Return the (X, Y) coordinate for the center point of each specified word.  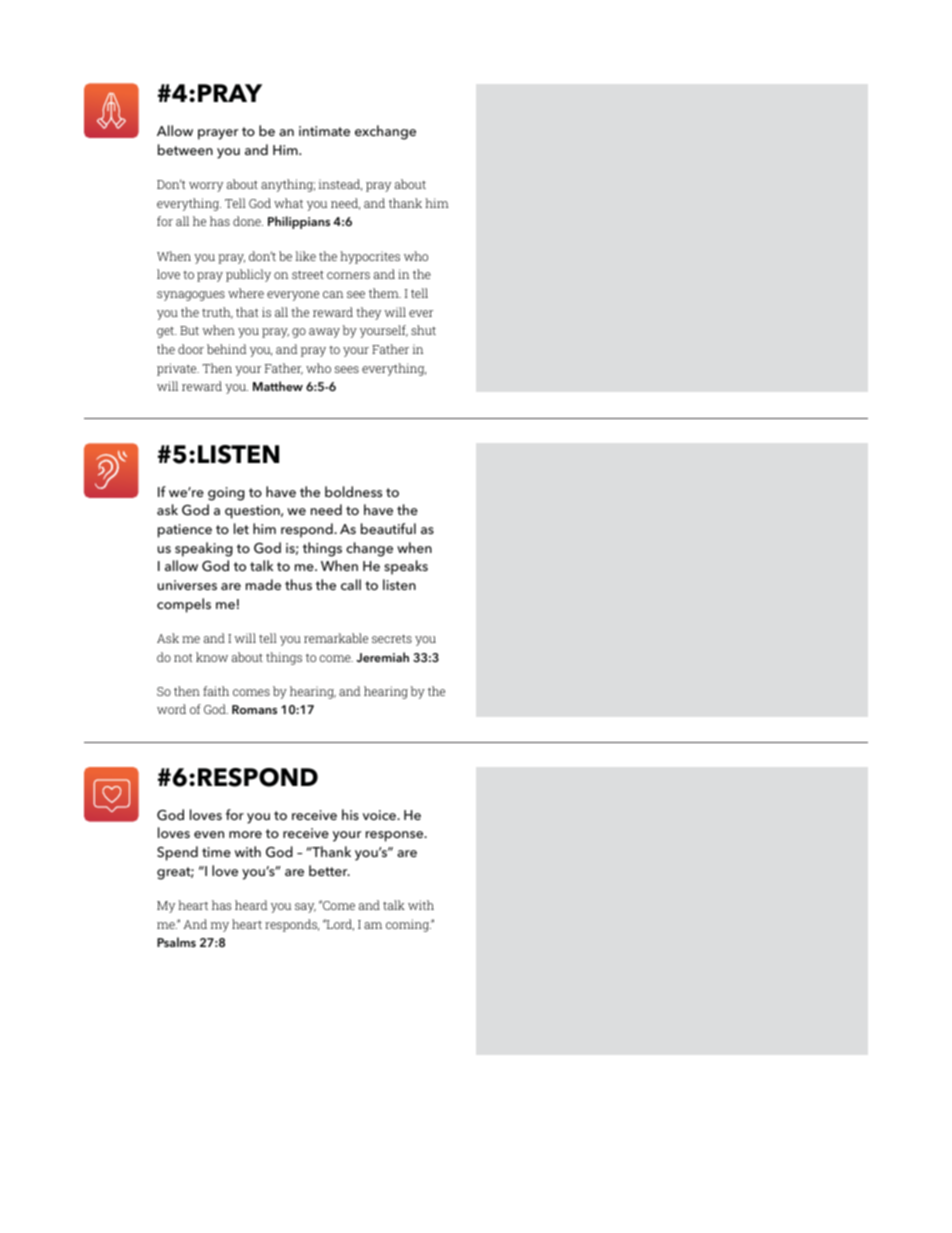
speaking (204, 549)
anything (288, 185)
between (185, 149)
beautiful (388, 528)
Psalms (176, 942)
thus (298, 584)
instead (340, 185)
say (305, 908)
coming (408, 925)
